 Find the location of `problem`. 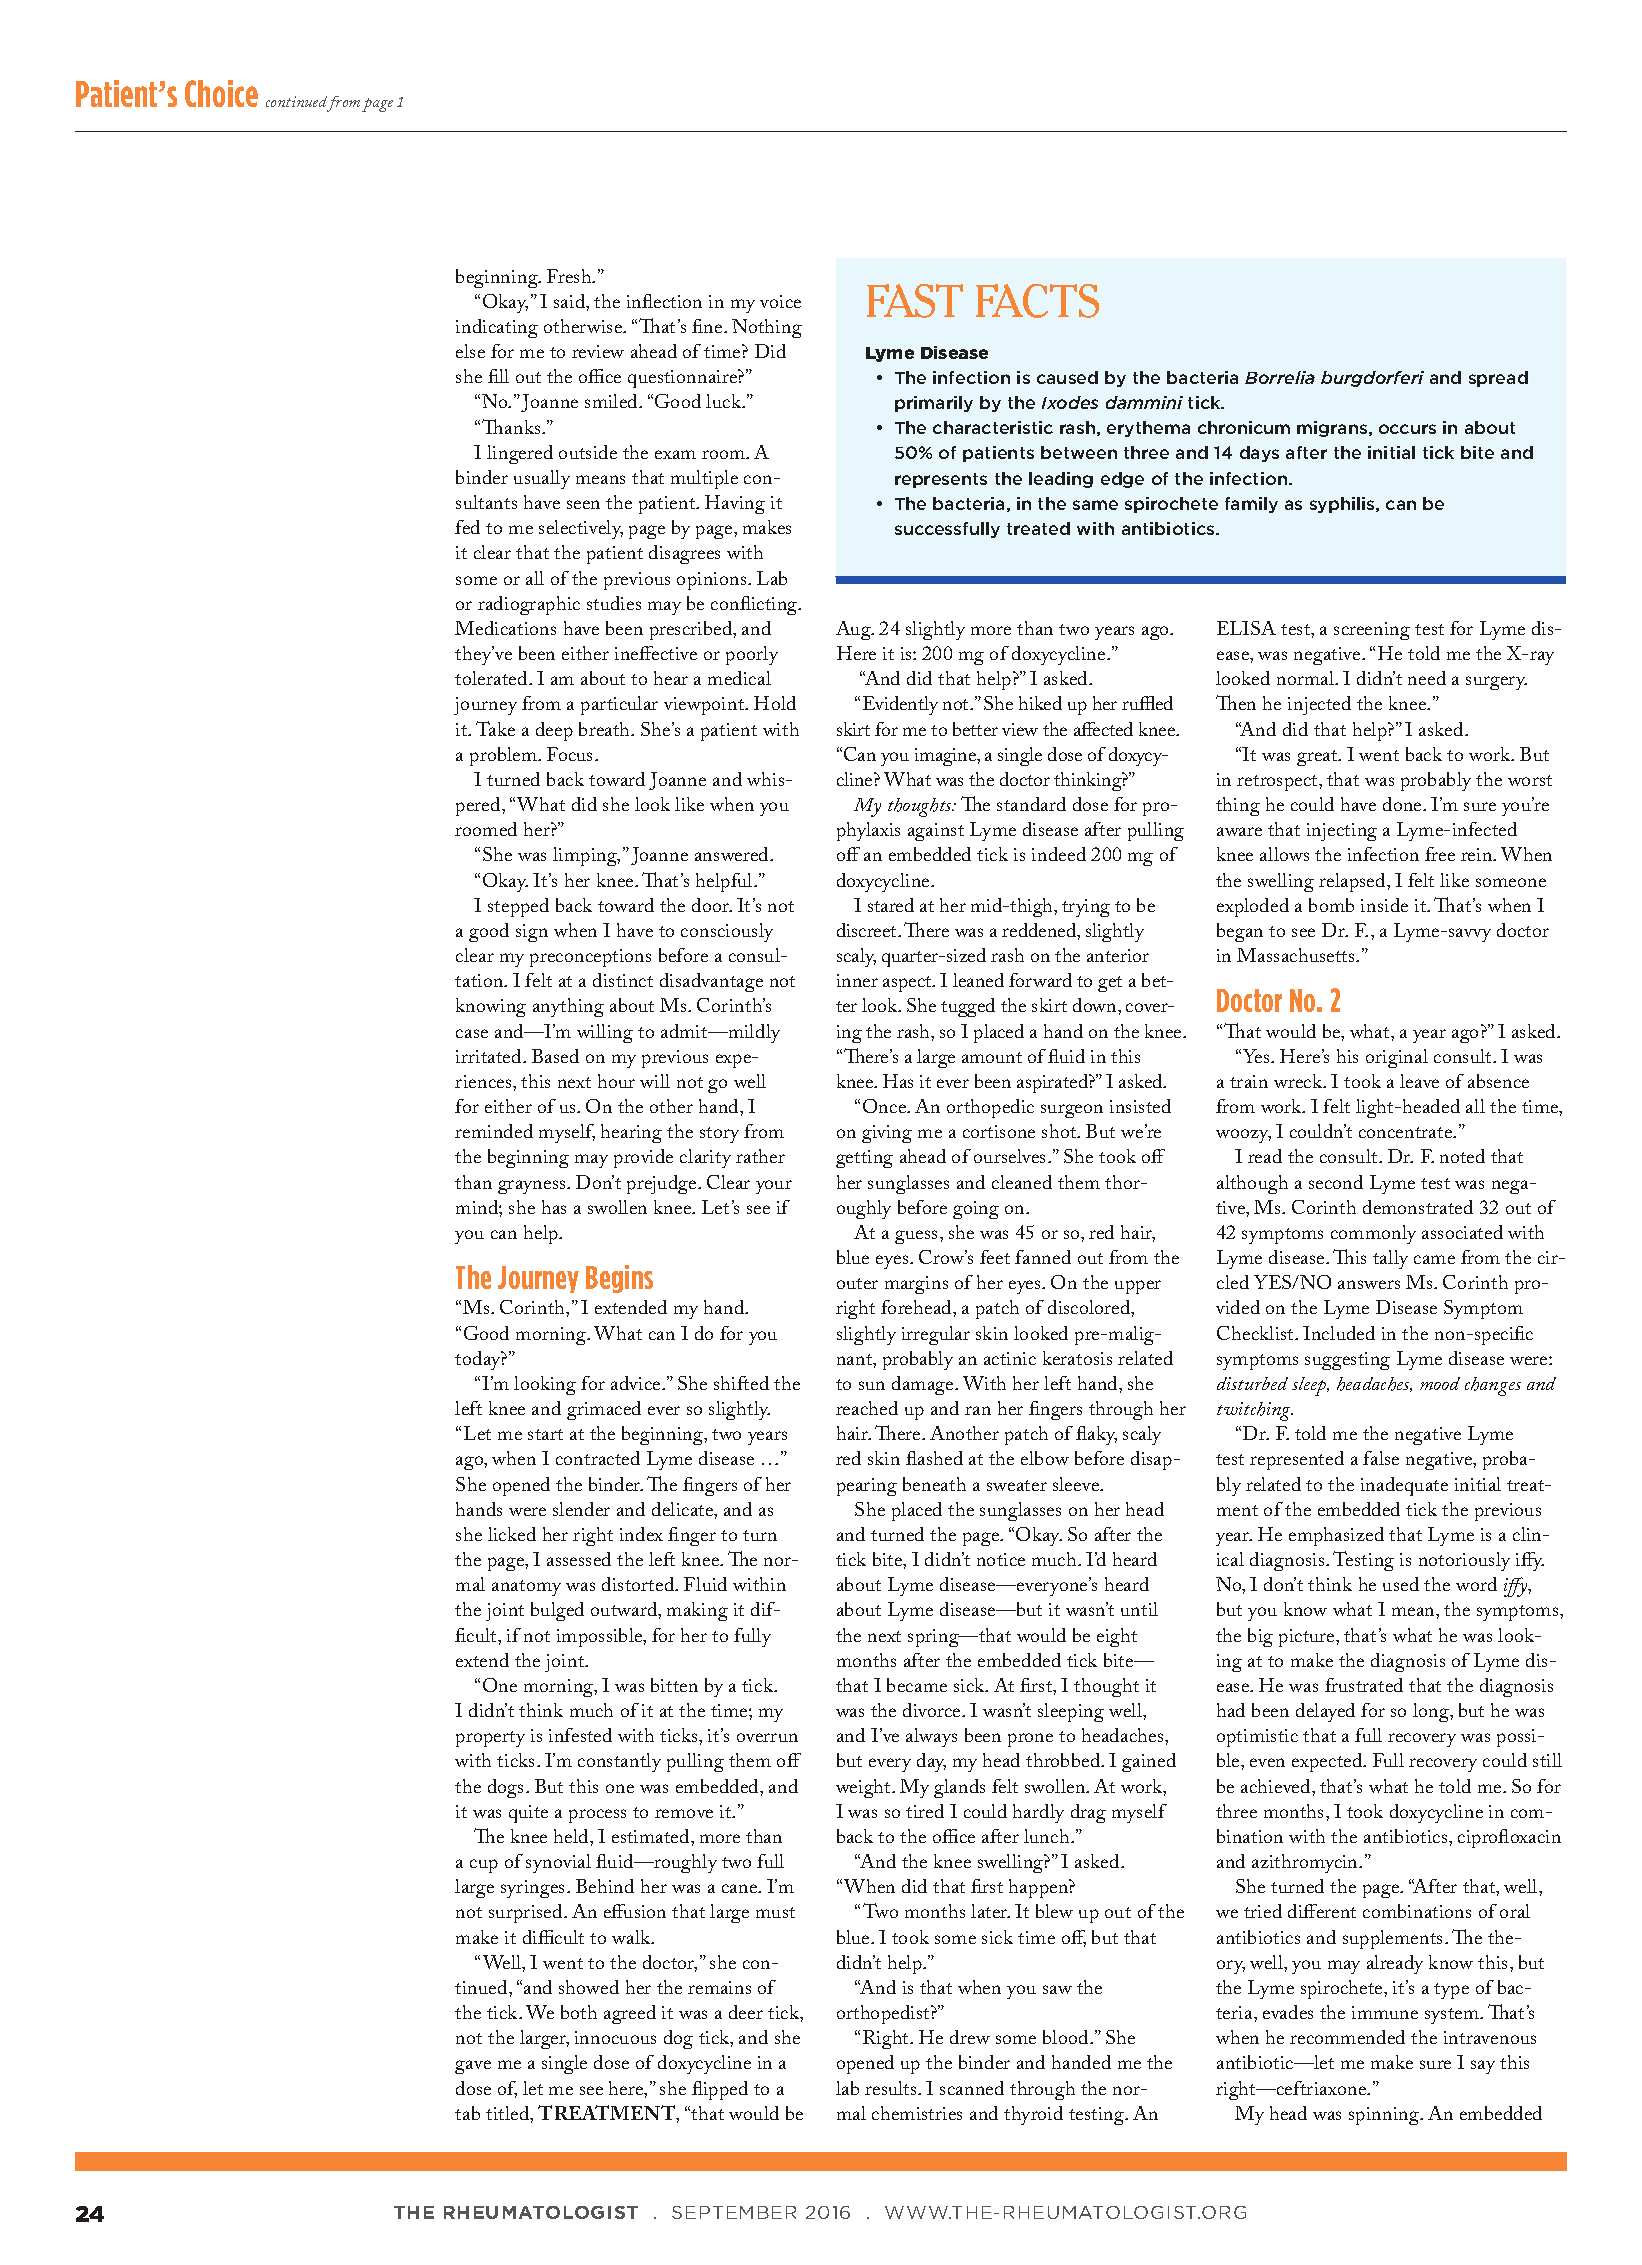

problem is located at coordinates (504, 756).
